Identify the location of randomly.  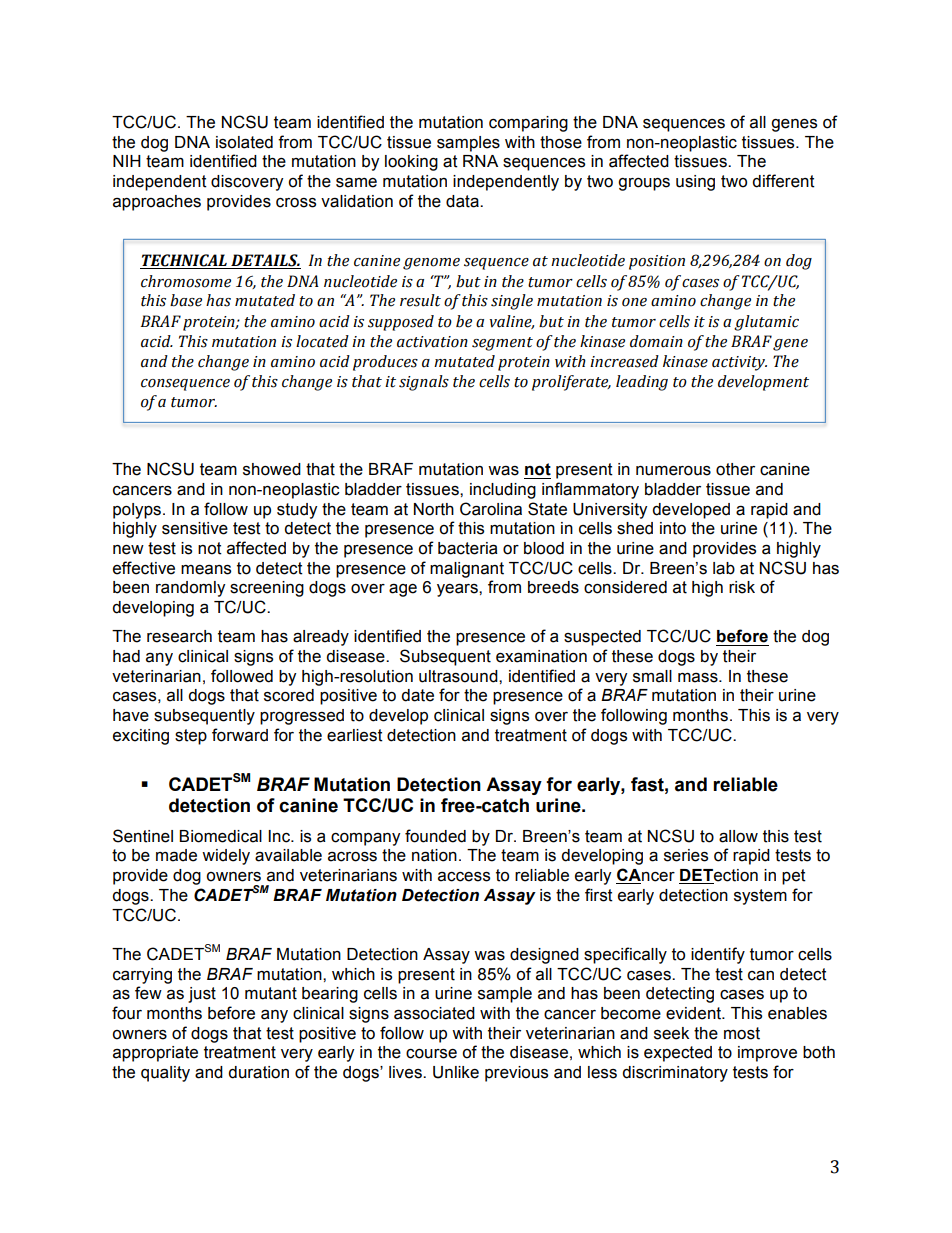
(190, 589).
